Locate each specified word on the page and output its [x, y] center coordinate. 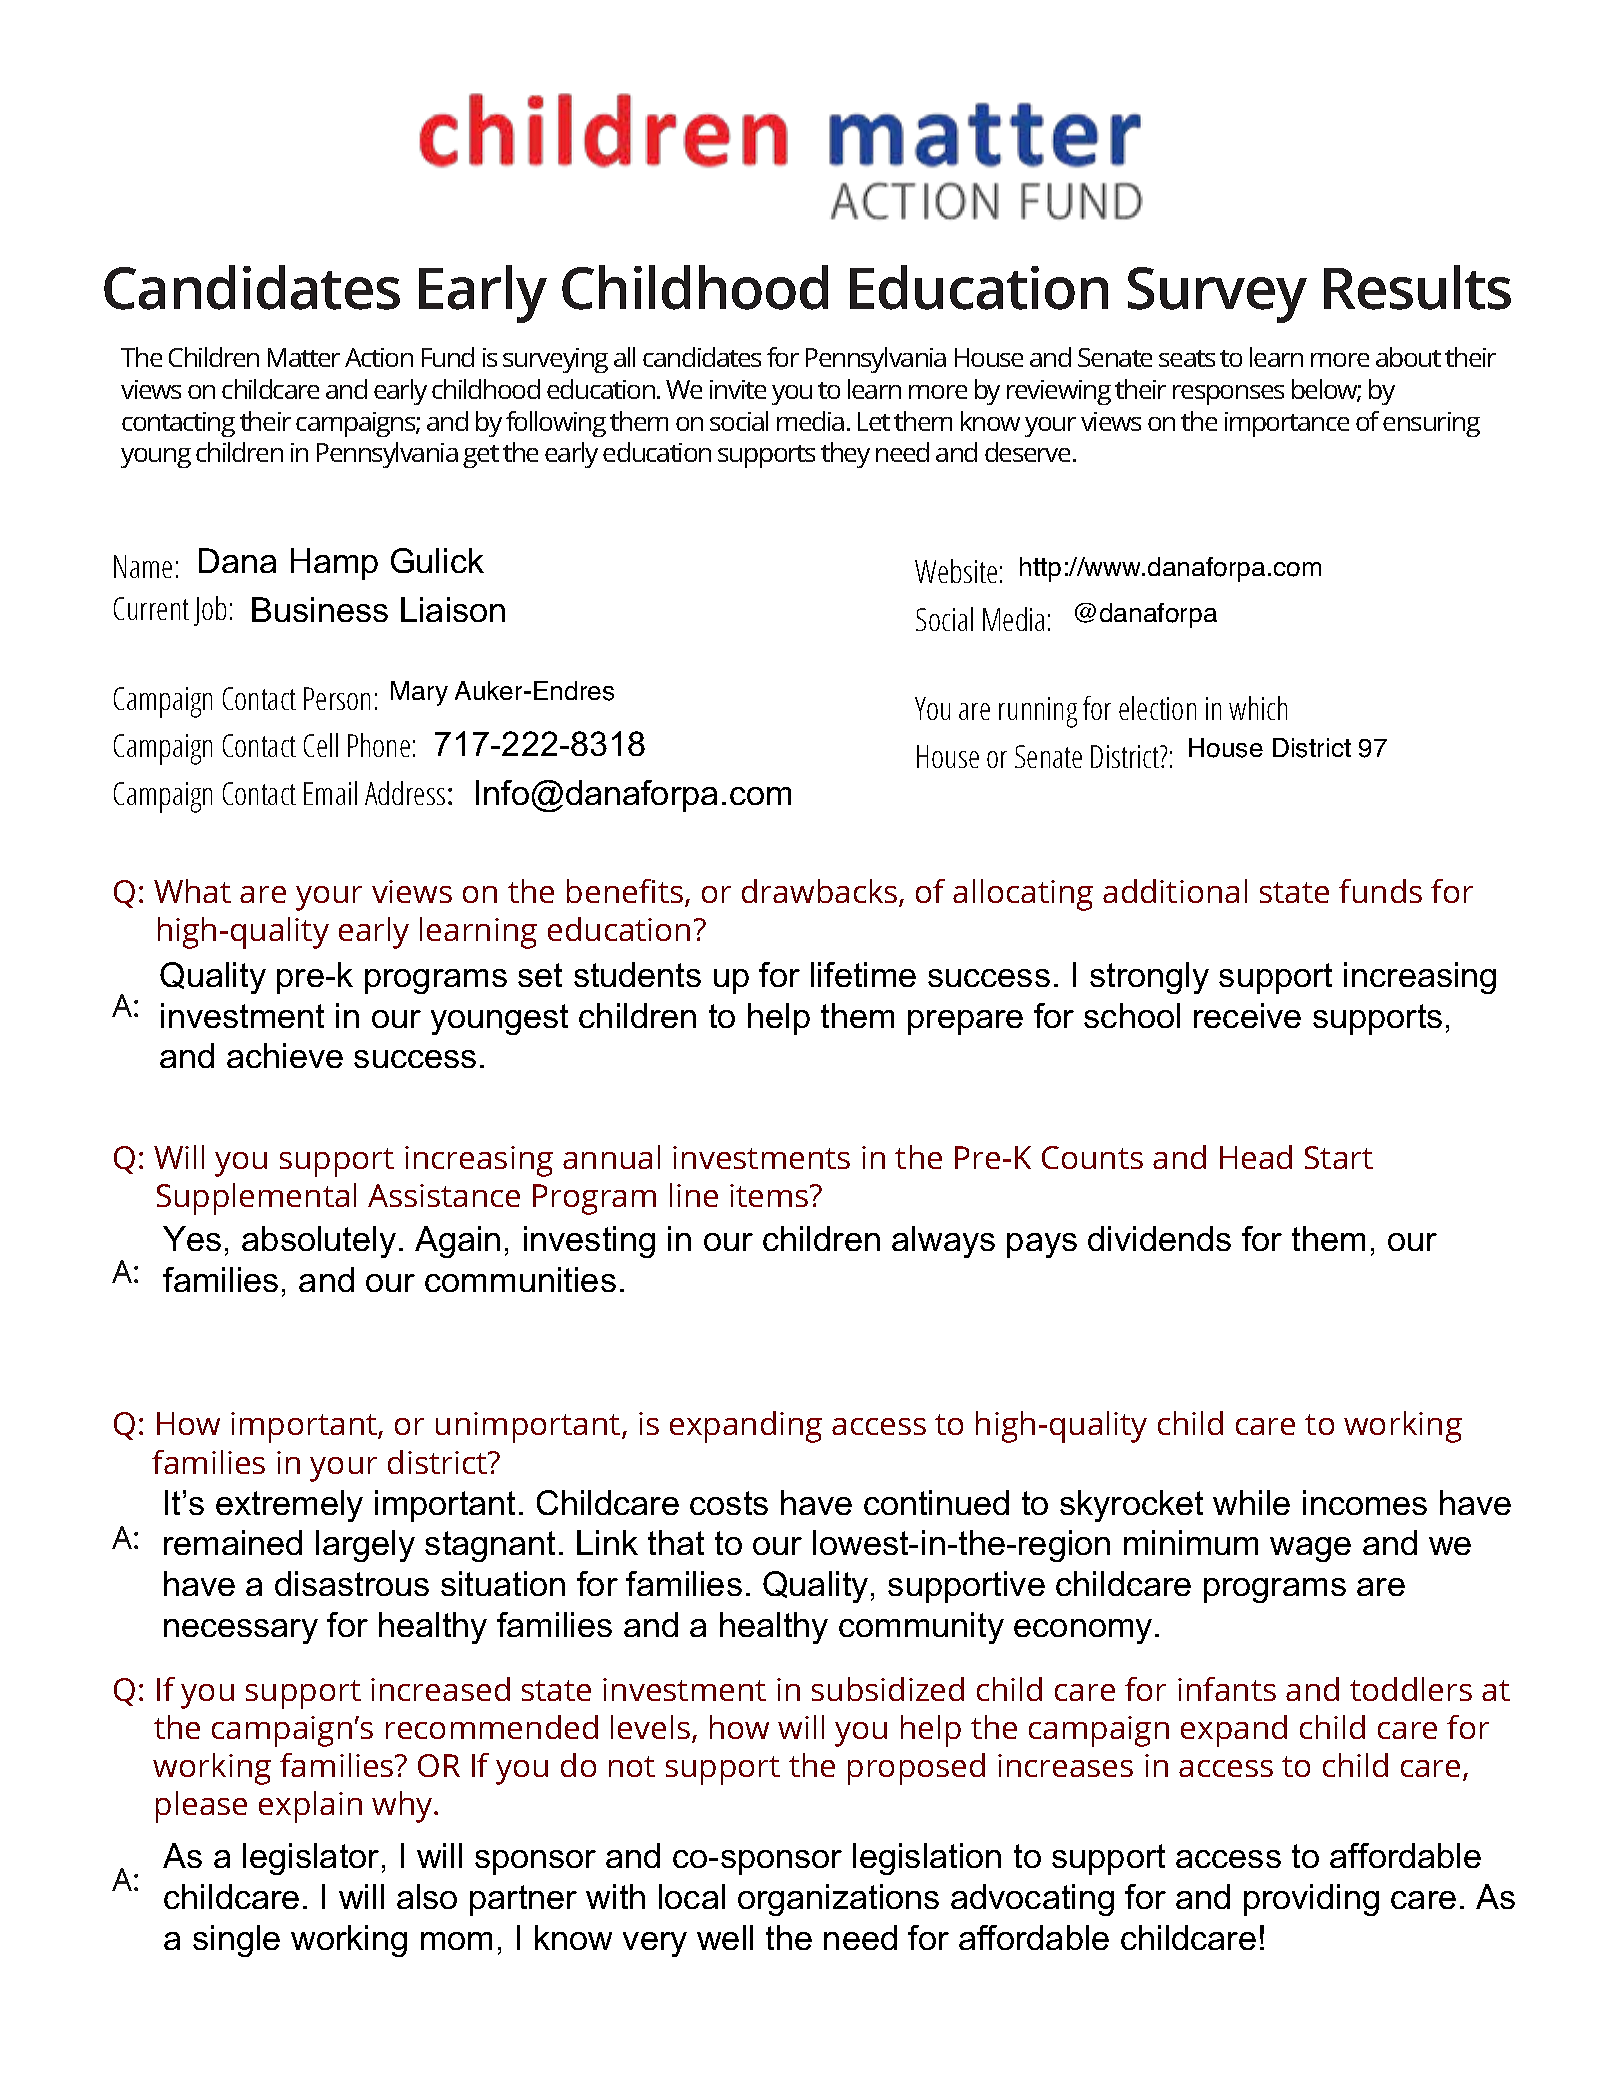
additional [1175, 891]
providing [1311, 1900]
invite [738, 389]
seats [1187, 358]
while [1251, 1502]
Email [330, 793]
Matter [304, 357]
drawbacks [821, 892]
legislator [311, 1859]
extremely [289, 1506]
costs [729, 1503]
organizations [838, 1900]
